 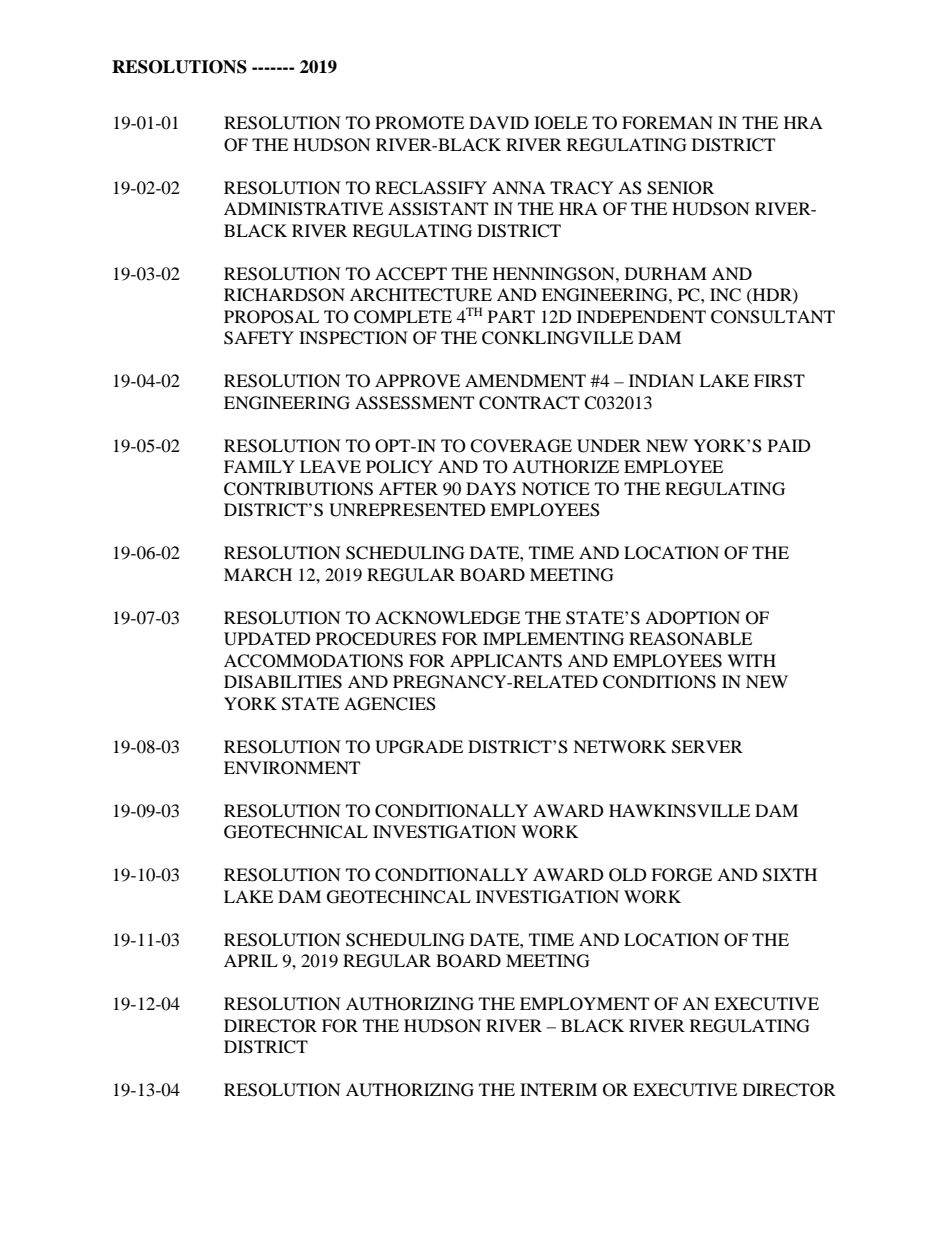 What do you see at coordinates (353, 338) in the screenshot?
I see `INSPECTION` at bounding box center [353, 338].
